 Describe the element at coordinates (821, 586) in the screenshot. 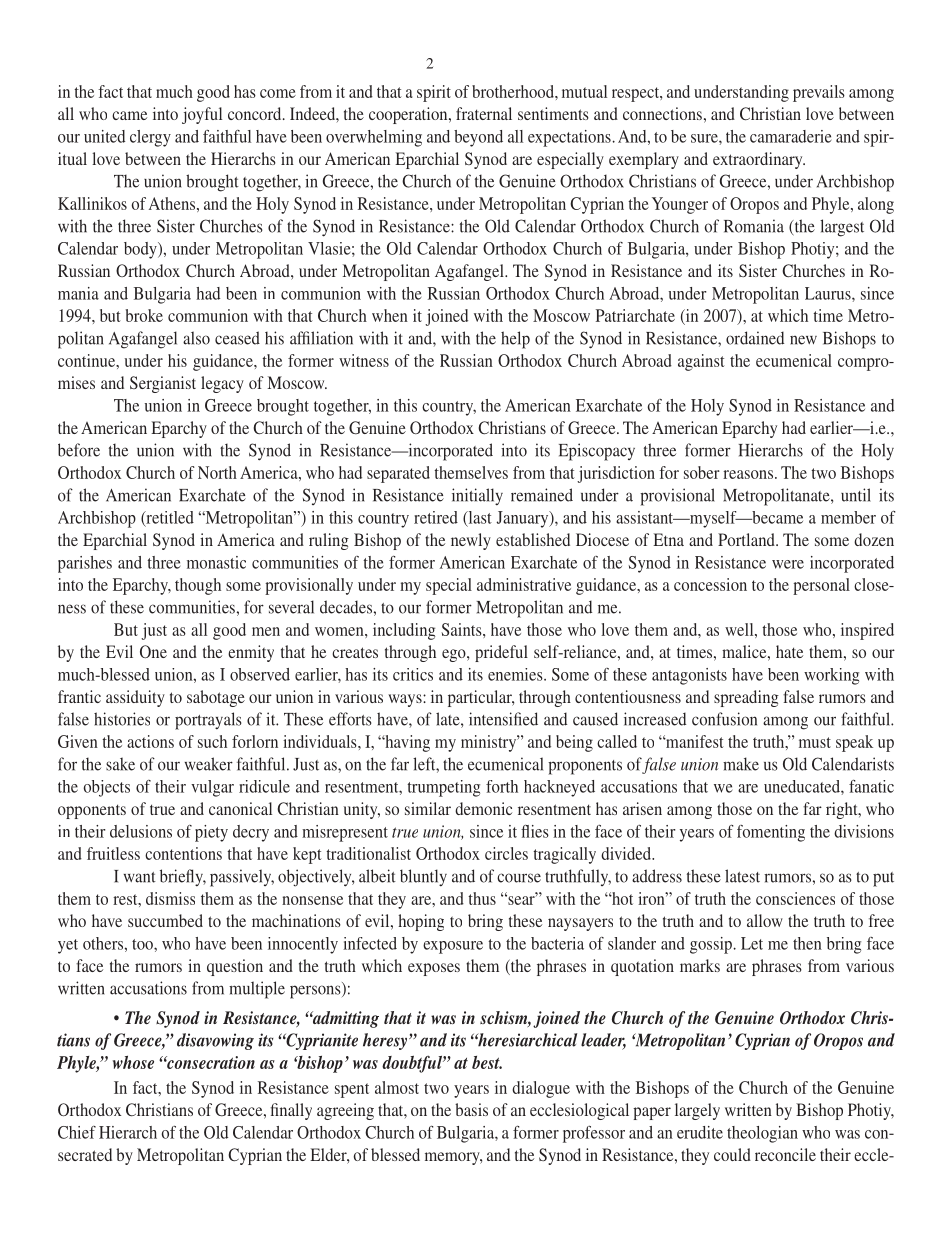

I see `personal` at that location.
